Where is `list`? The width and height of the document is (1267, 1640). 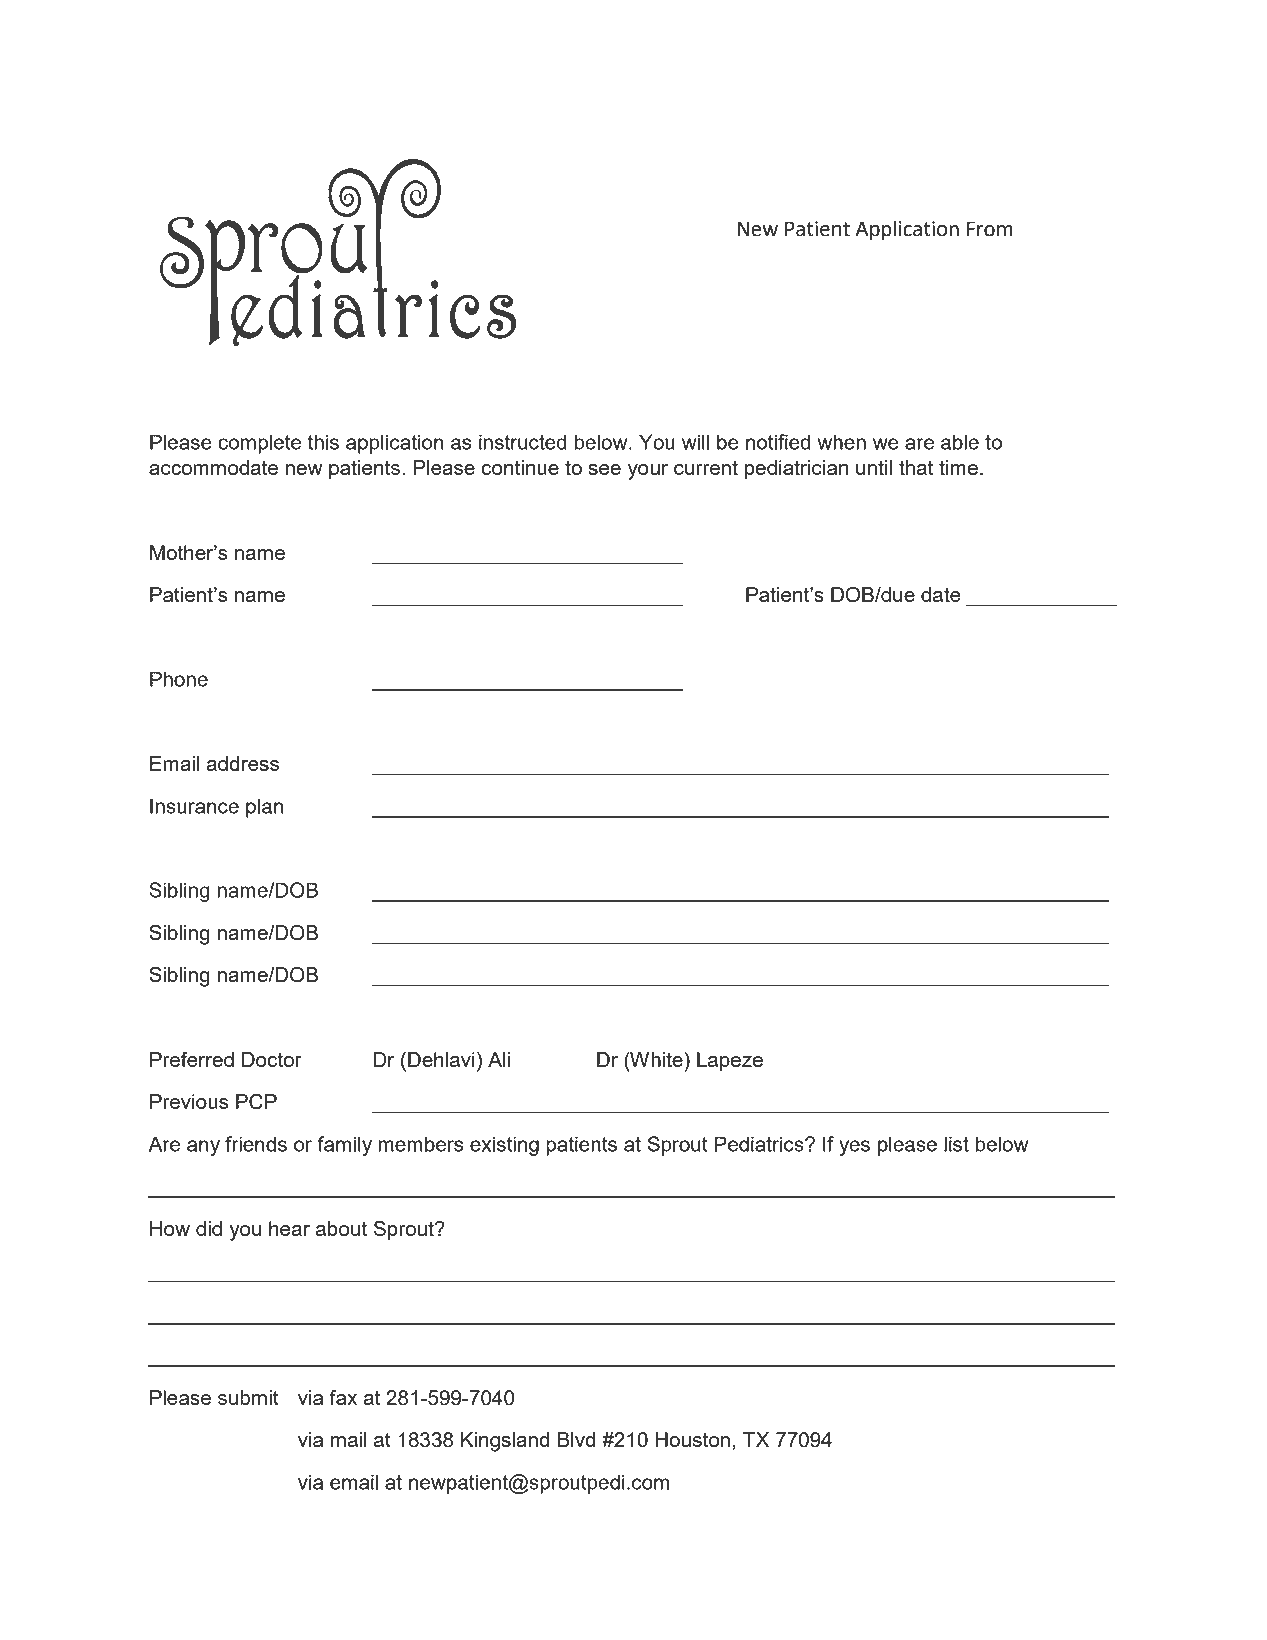 list is located at coordinates (956, 1144).
